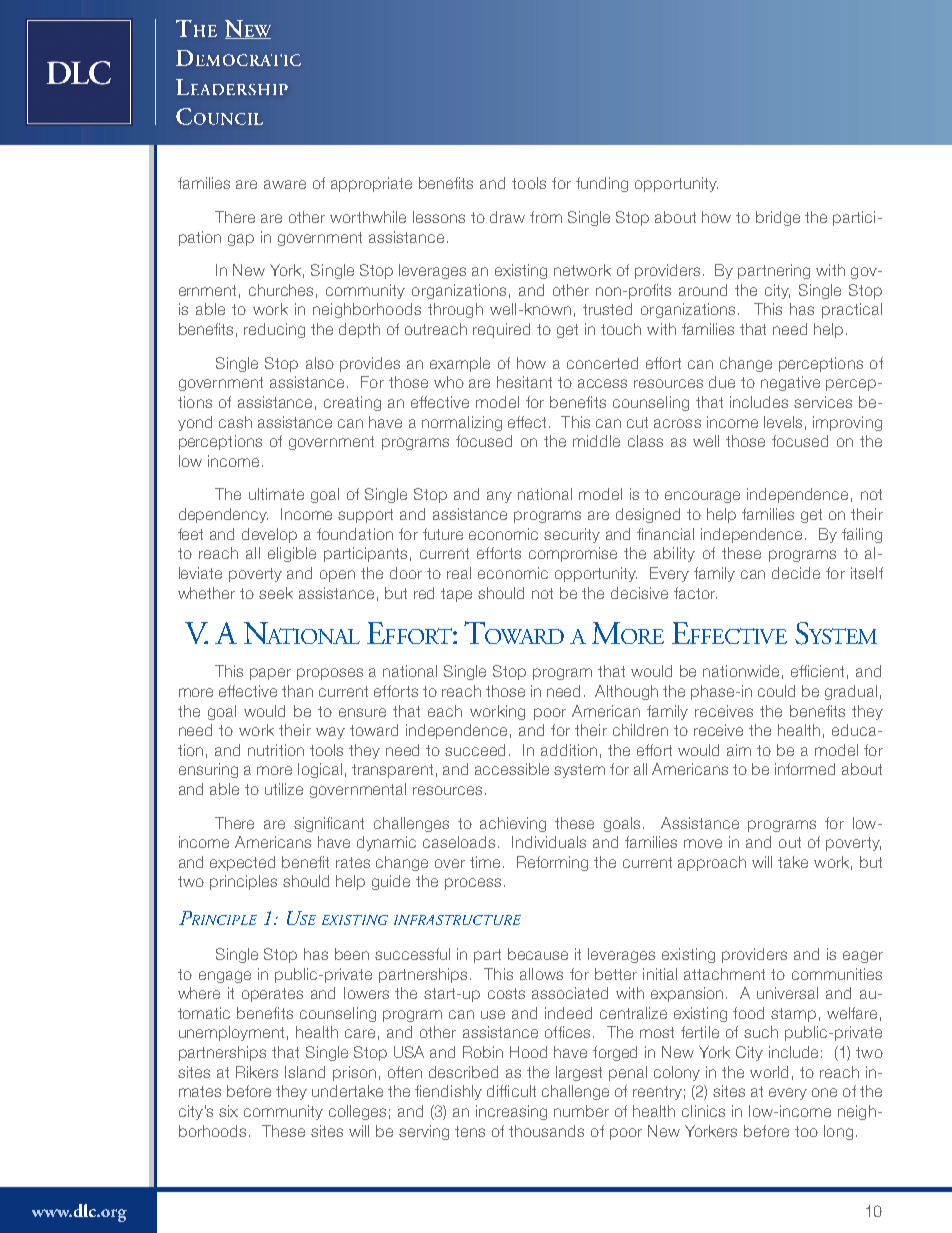 The width and height of the screenshot is (952, 1233). I want to click on from, so click(546, 217).
